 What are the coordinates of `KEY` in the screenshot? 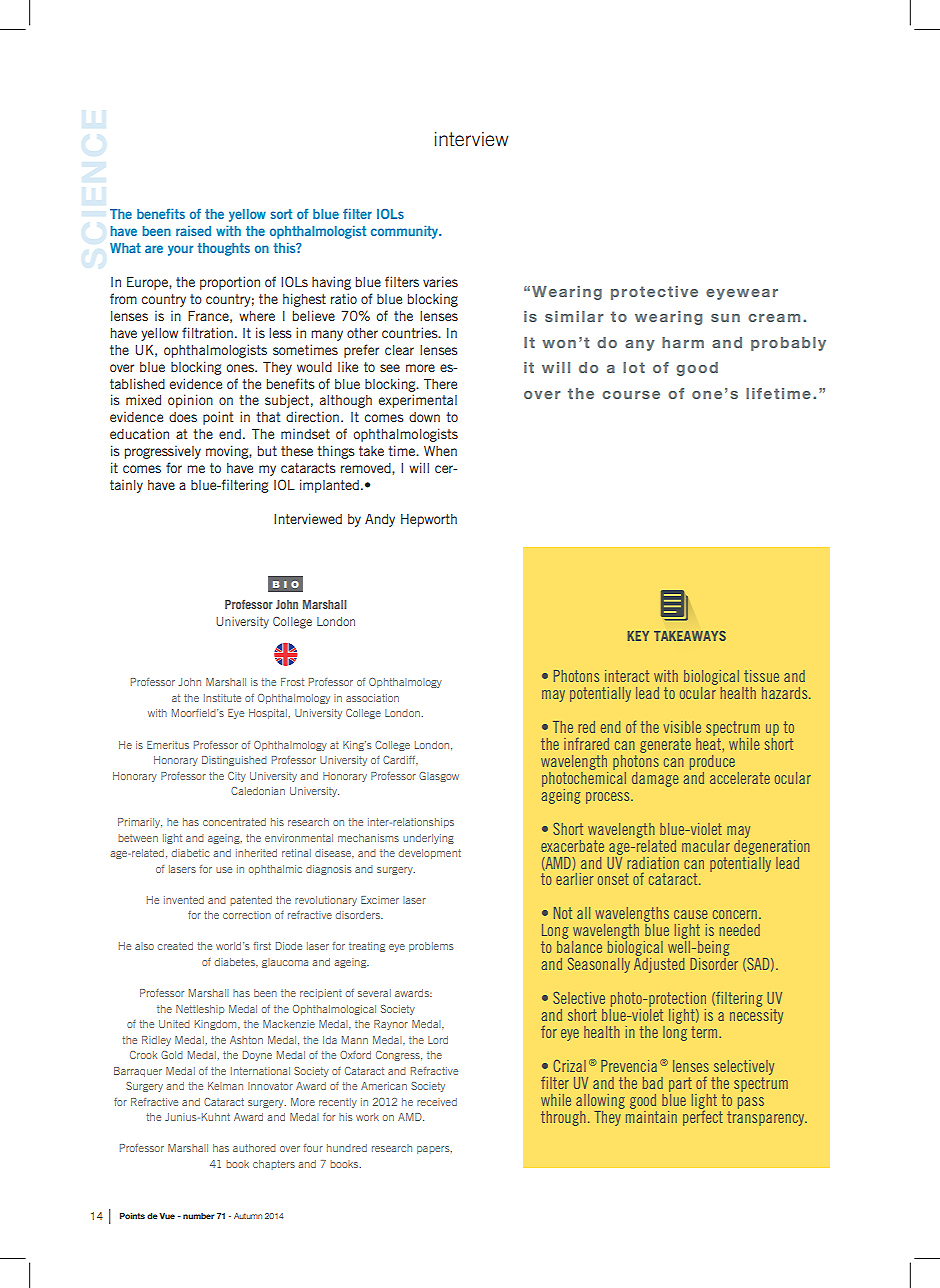 It's located at (638, 636).
